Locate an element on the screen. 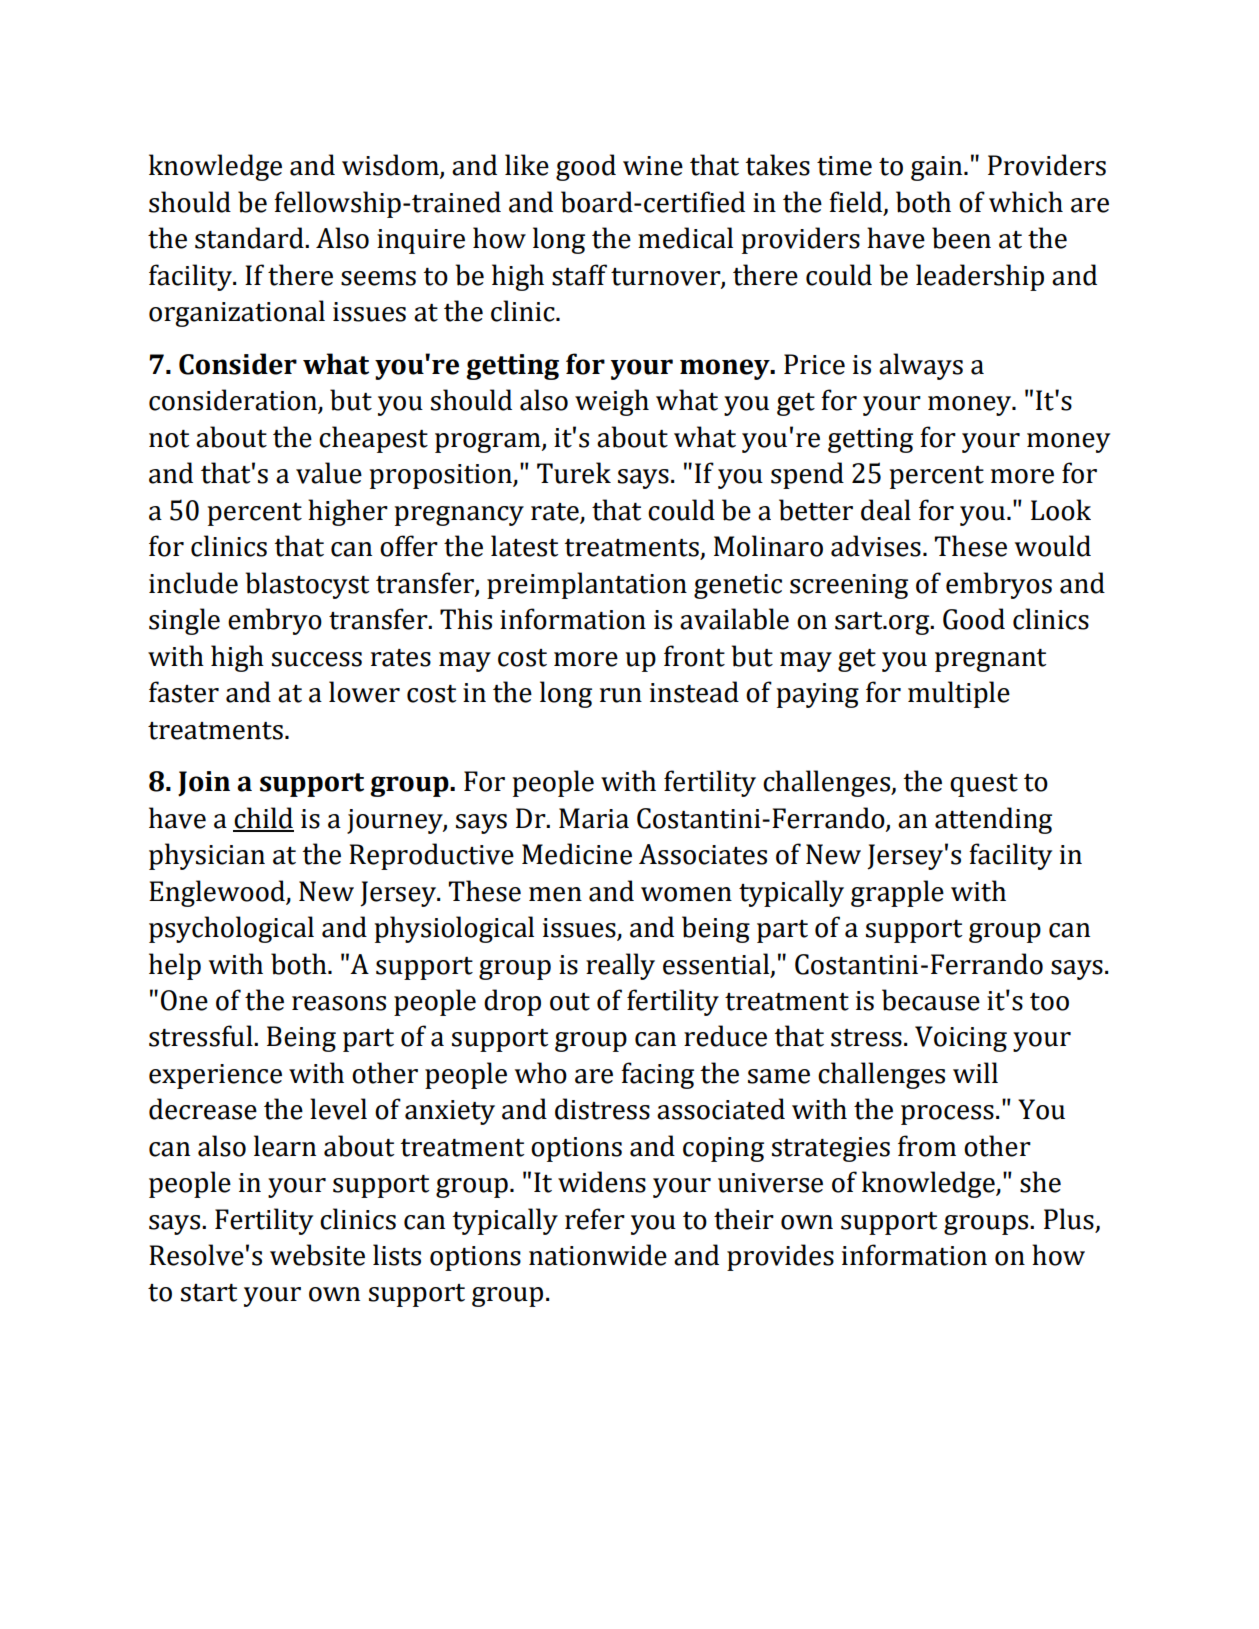  advises is located at coordinates (876, 546).
